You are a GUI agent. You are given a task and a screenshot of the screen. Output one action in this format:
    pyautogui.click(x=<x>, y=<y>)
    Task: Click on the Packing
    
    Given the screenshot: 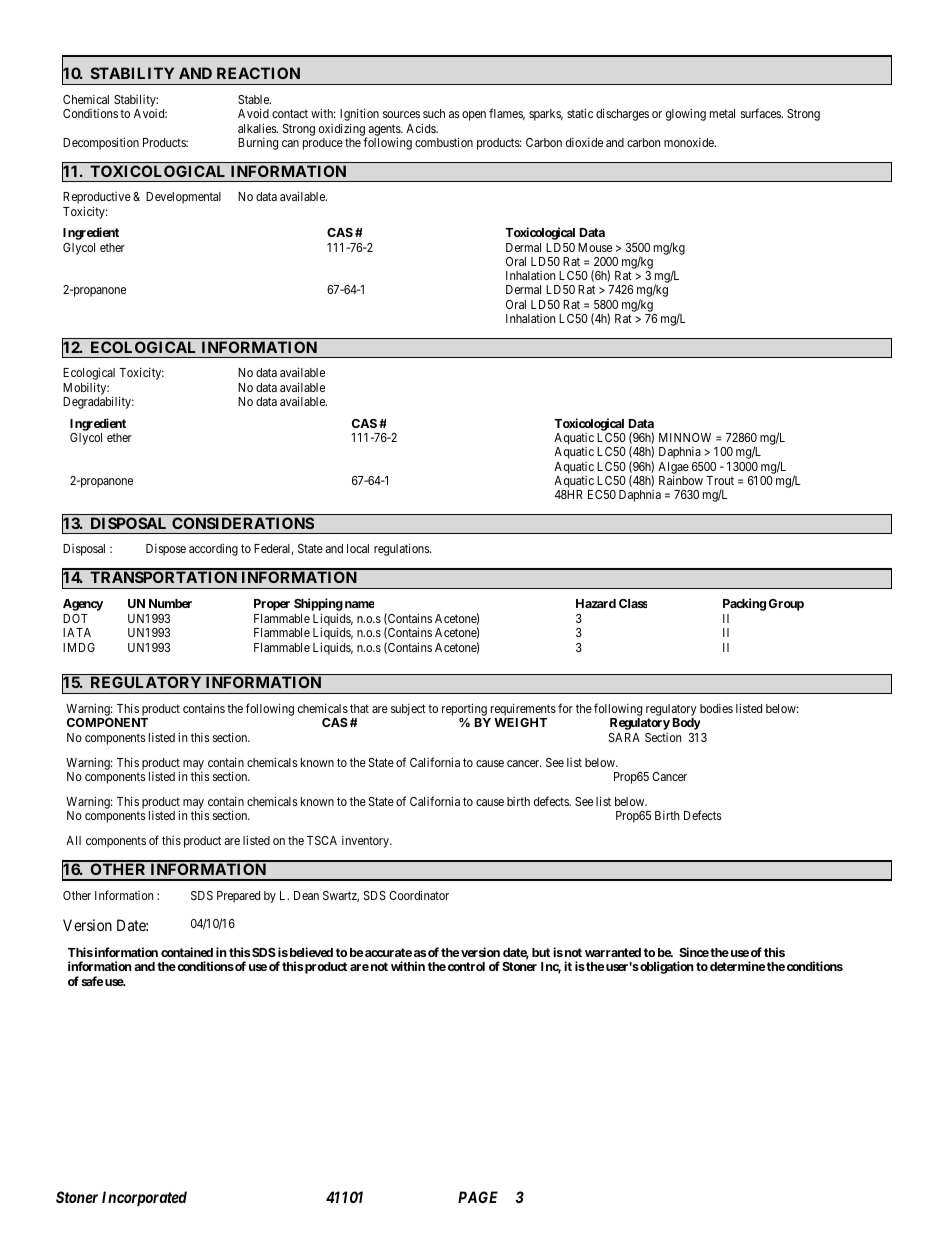 What is the action you would take?
    pyautogui.click(x=744, y=604)
